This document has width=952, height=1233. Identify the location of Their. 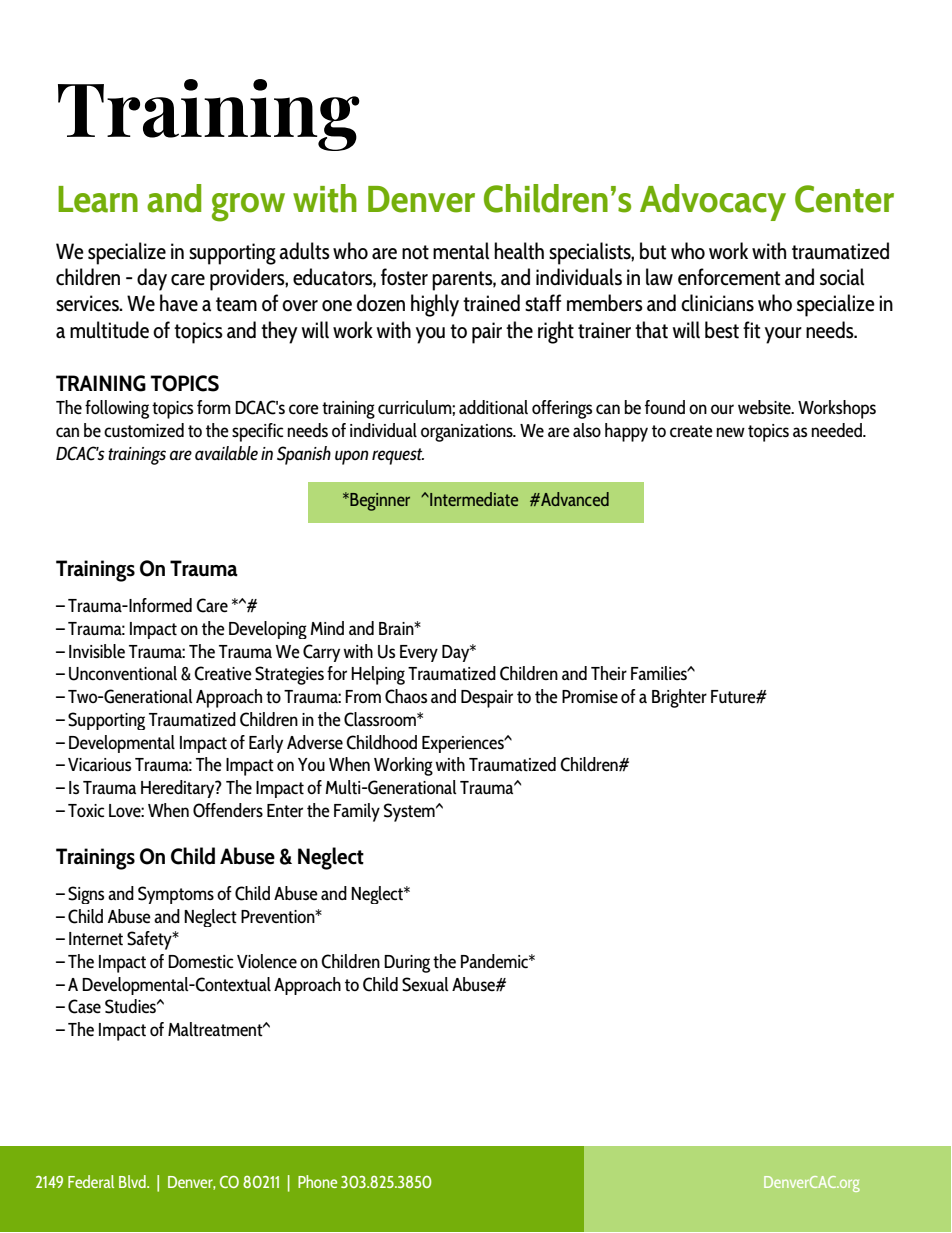
(609, 673).
